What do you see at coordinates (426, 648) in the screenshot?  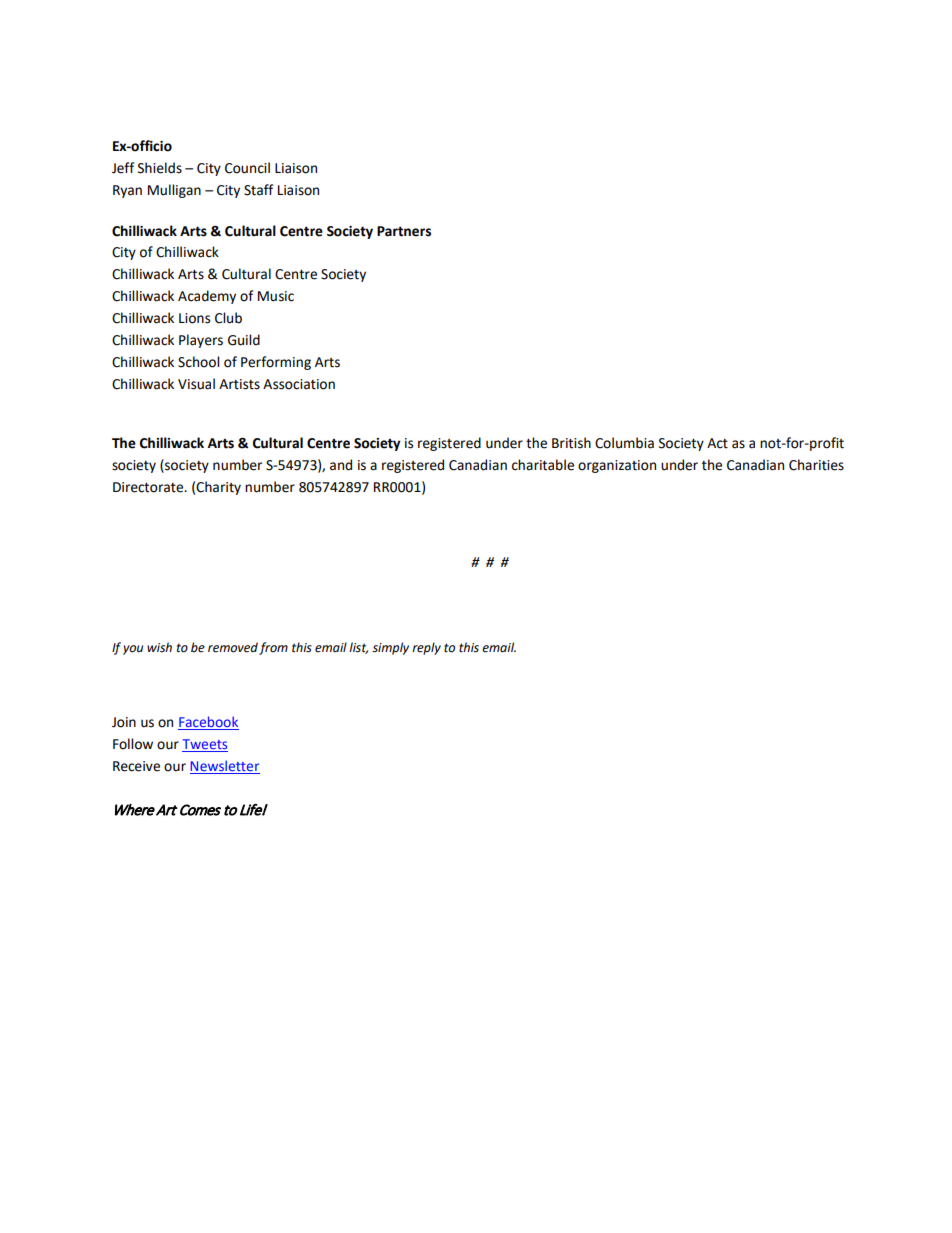 I see `reply` at bounding box center [426, 648].
